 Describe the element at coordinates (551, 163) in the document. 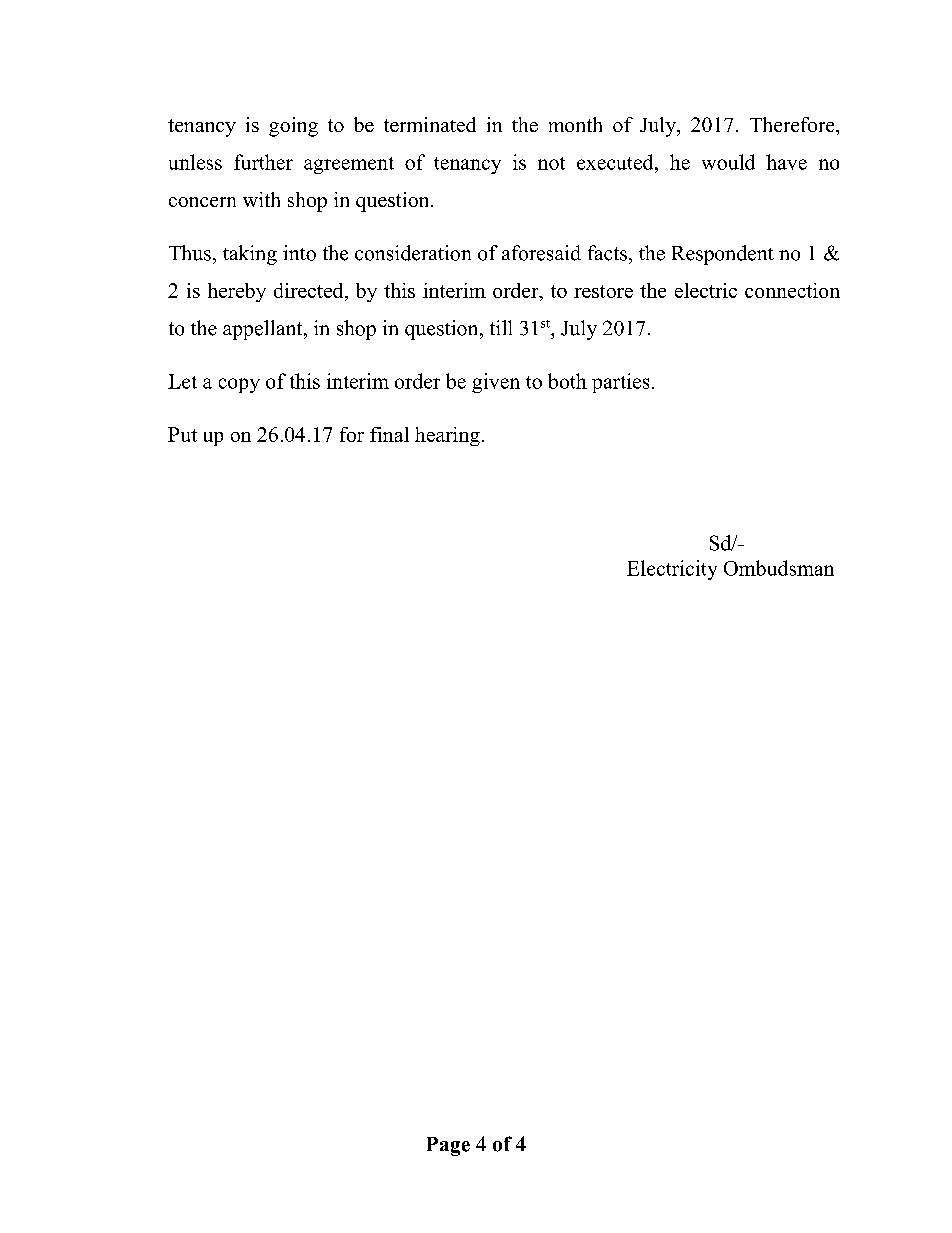

I see `not` at that location.
